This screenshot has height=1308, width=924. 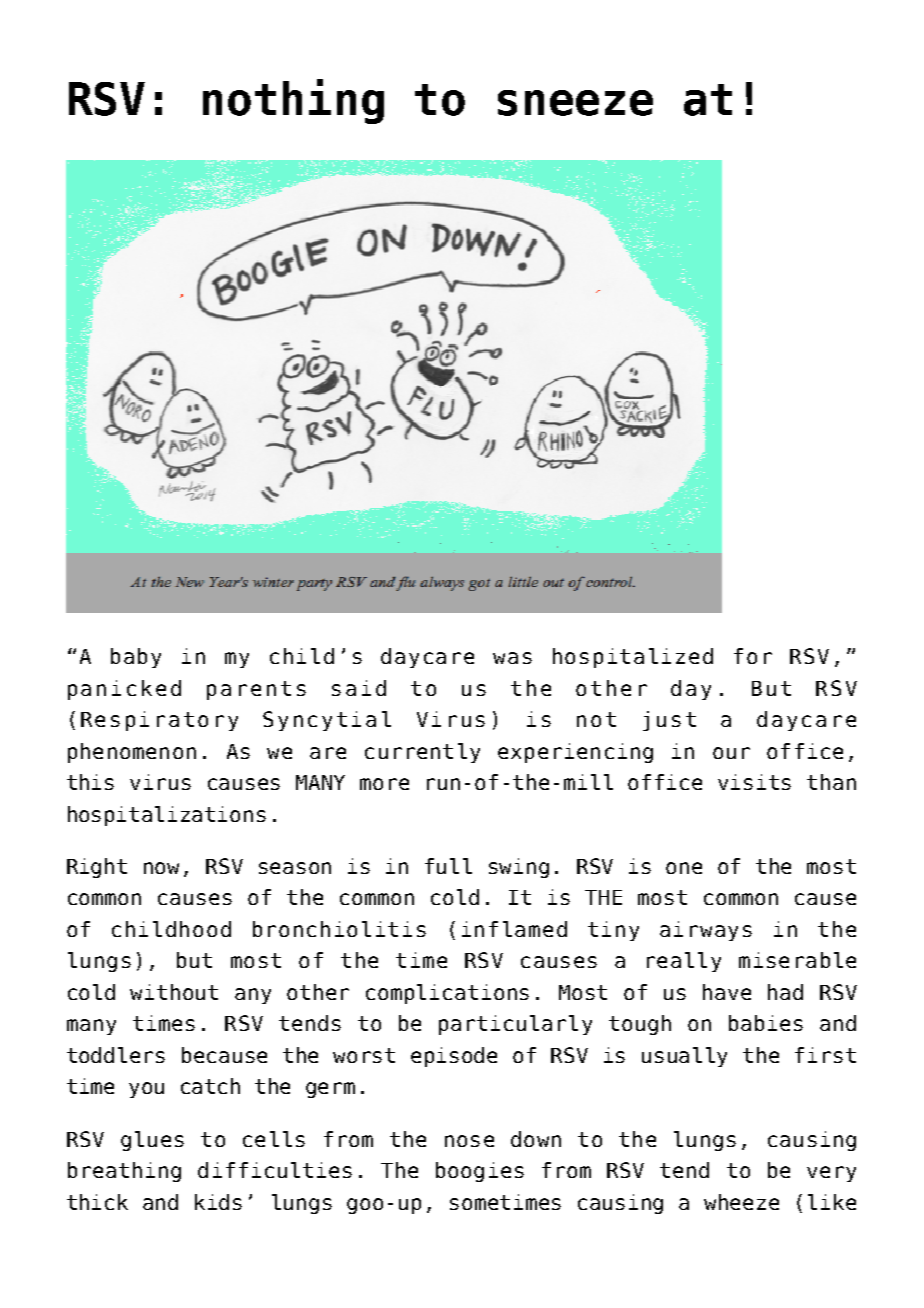 What do you see at coordinates (152, 1141) in the screenshot?
I see `glues` at bounding box center [152, 1141].
